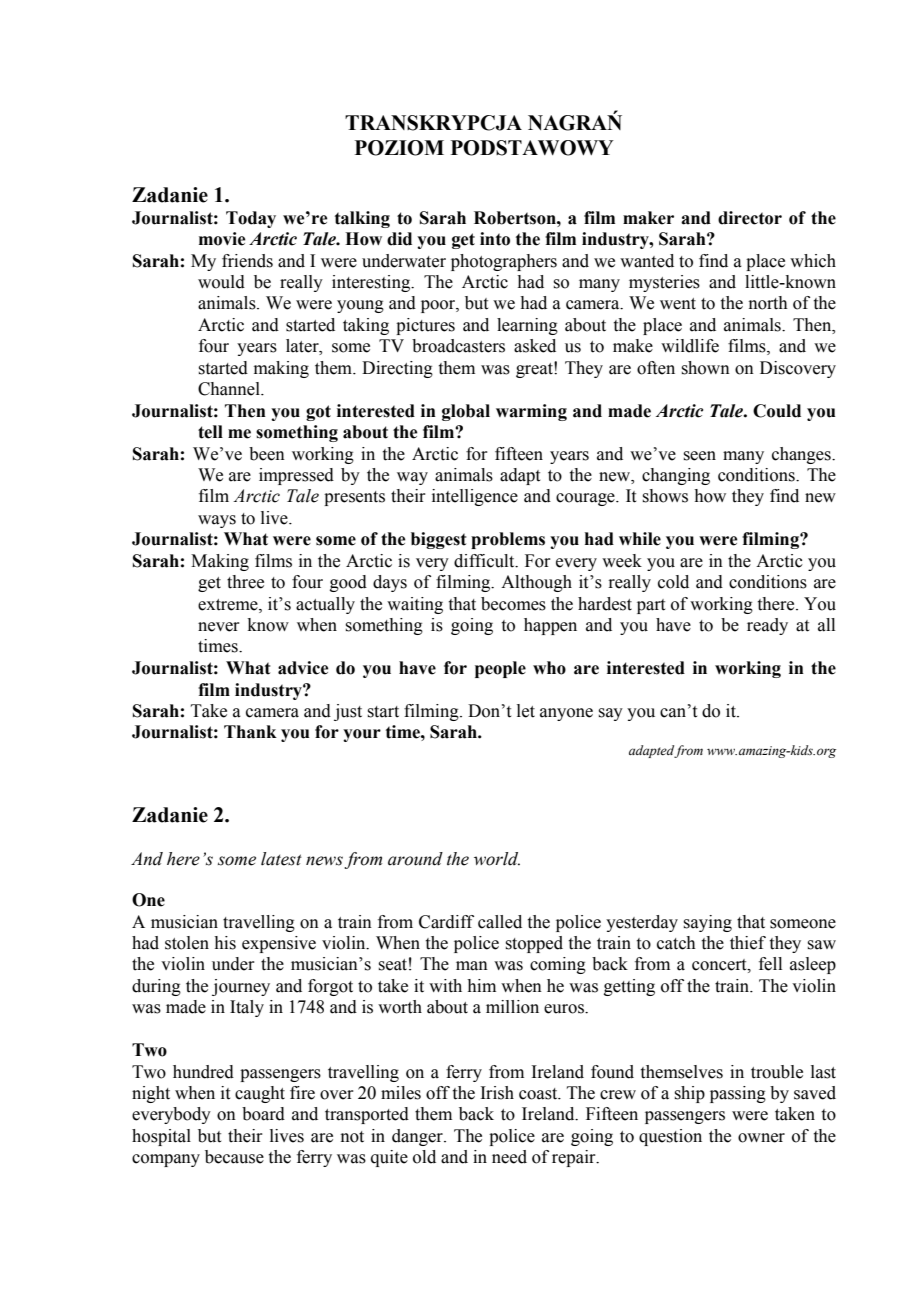 The width and height of the document is (924, 1308). Describe the element at coordinates (234, 1157) in the document. I see `because` at that location.
